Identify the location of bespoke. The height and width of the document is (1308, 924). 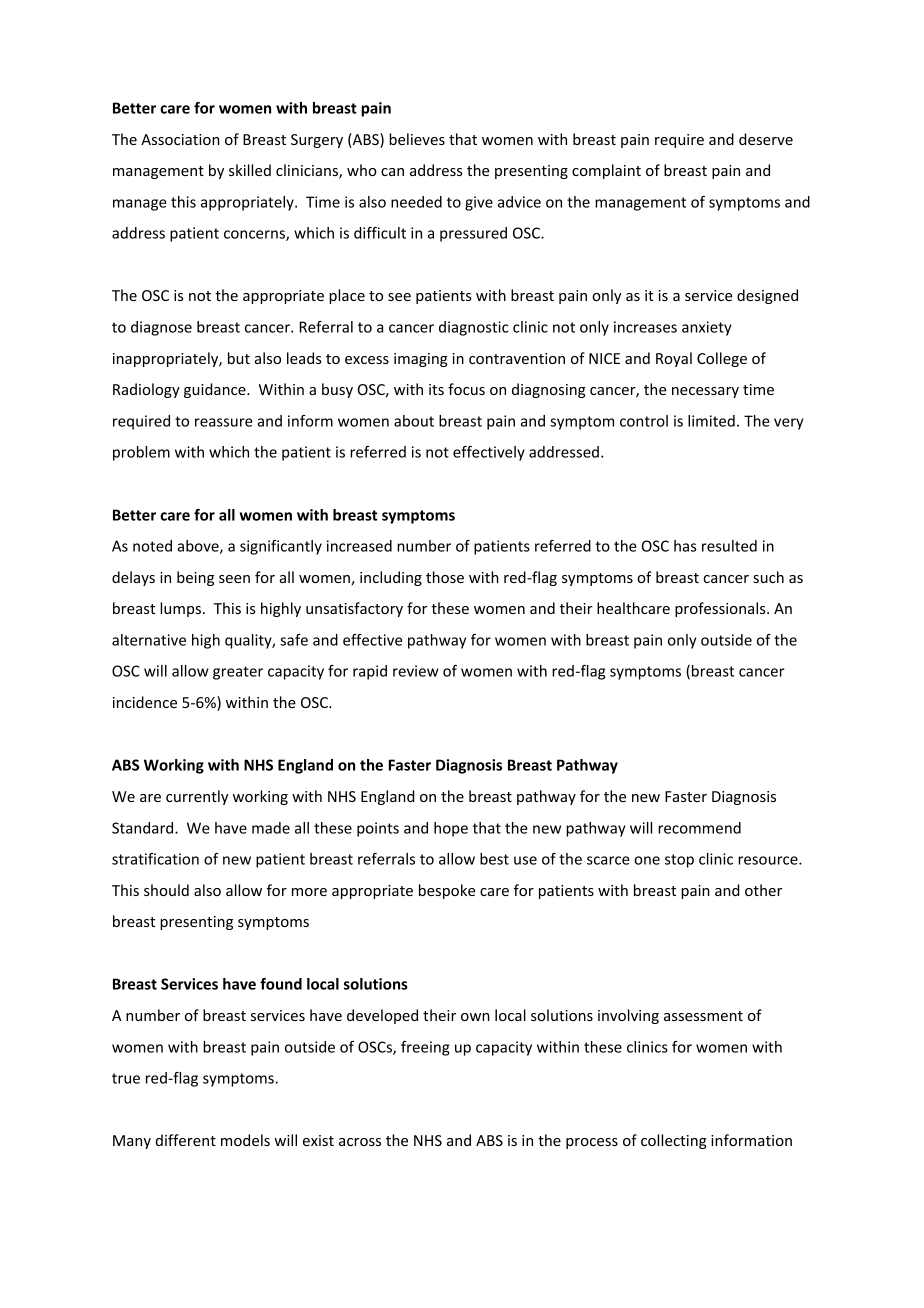
(447, 891).
